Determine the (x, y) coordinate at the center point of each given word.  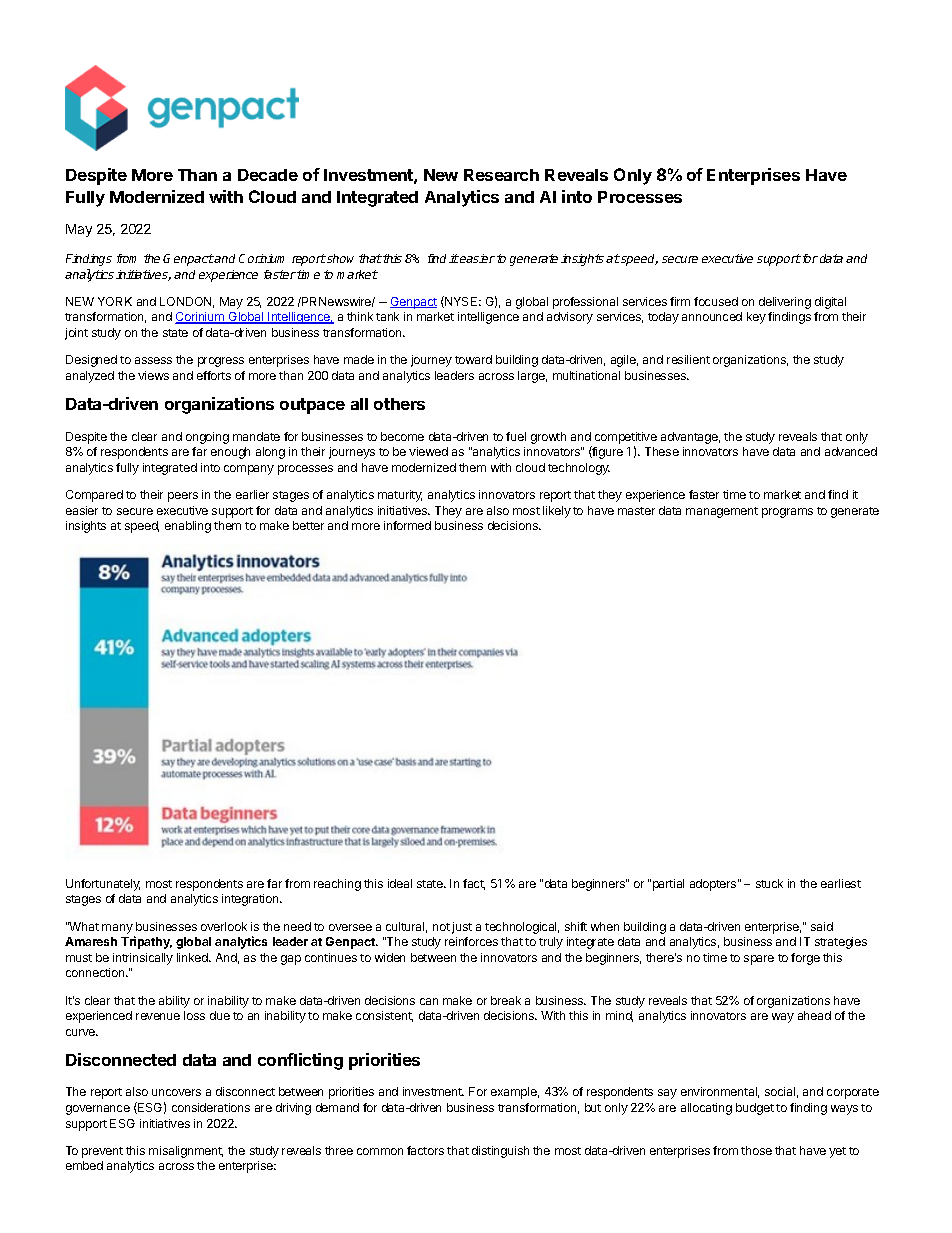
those (756, 1150)
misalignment (186, 1152)
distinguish (500, 1152)
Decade (268, 175)
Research (501, 175)
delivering (785, 303)
